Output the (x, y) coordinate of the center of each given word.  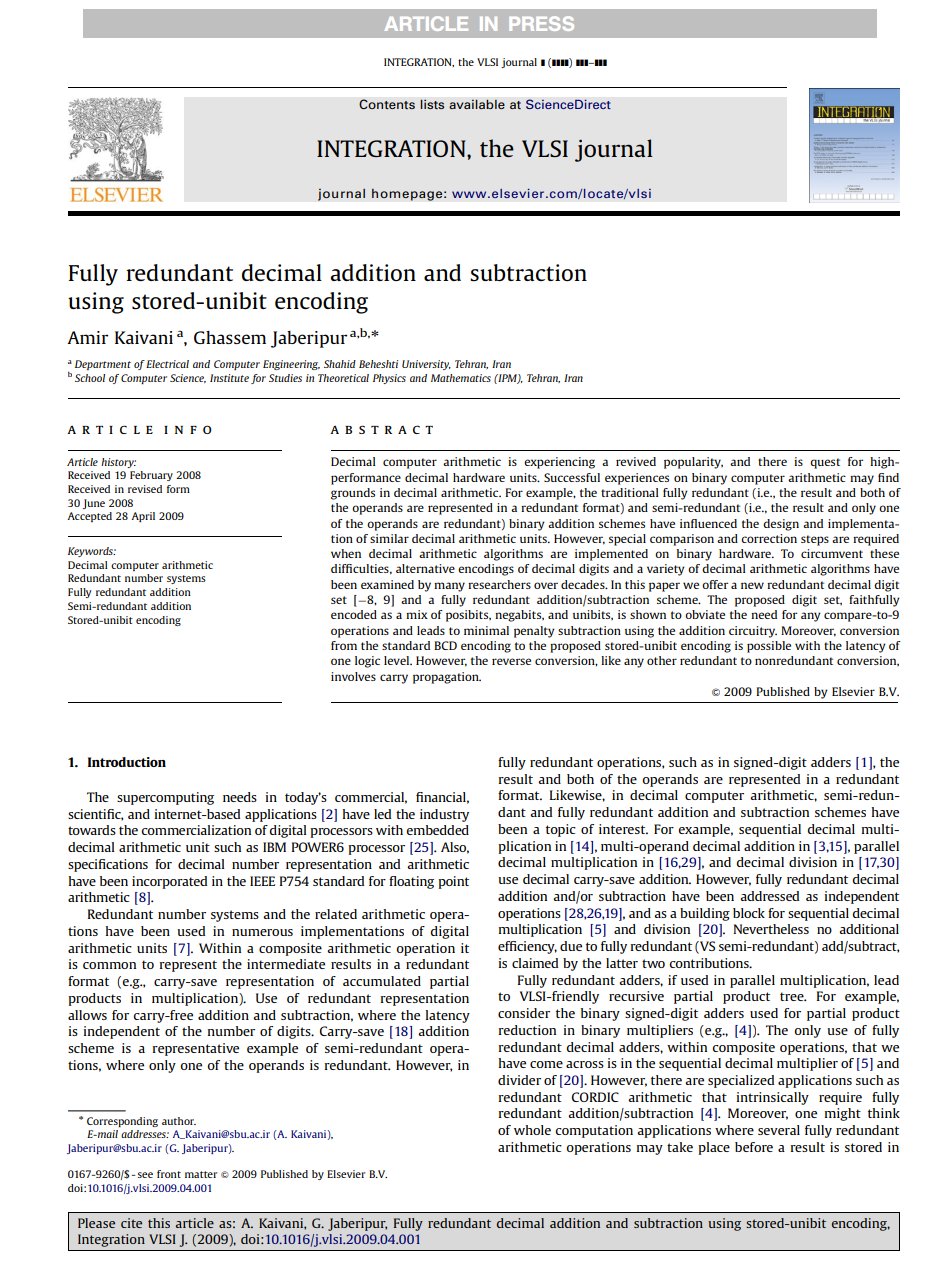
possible (769, 647)
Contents (387, 104)
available (477, 104)
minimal (486, 630)
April (143, 517)
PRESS (541, 23)
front (169, 1174)
